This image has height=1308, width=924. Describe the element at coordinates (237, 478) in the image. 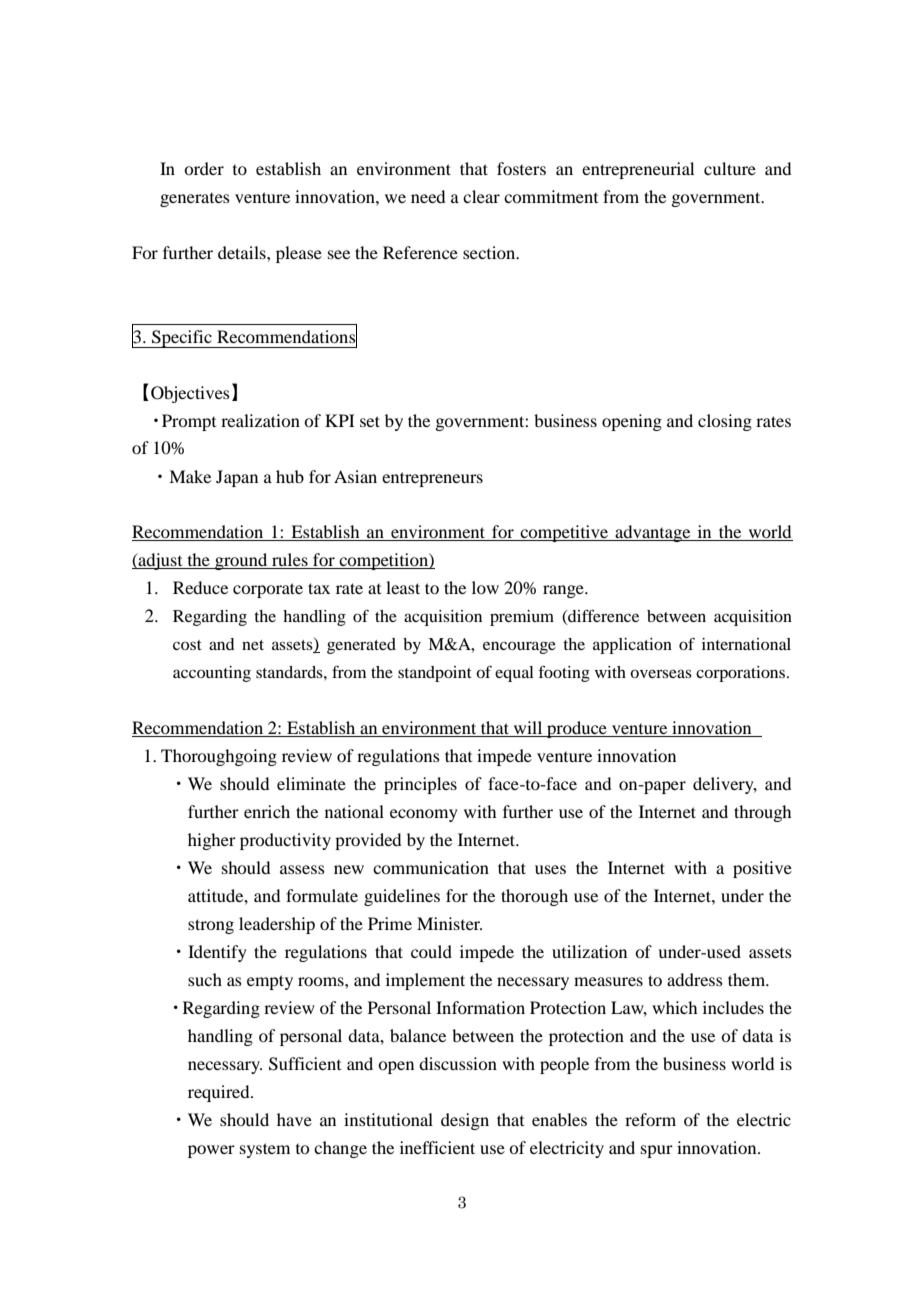

I see `Japan` at that location.
